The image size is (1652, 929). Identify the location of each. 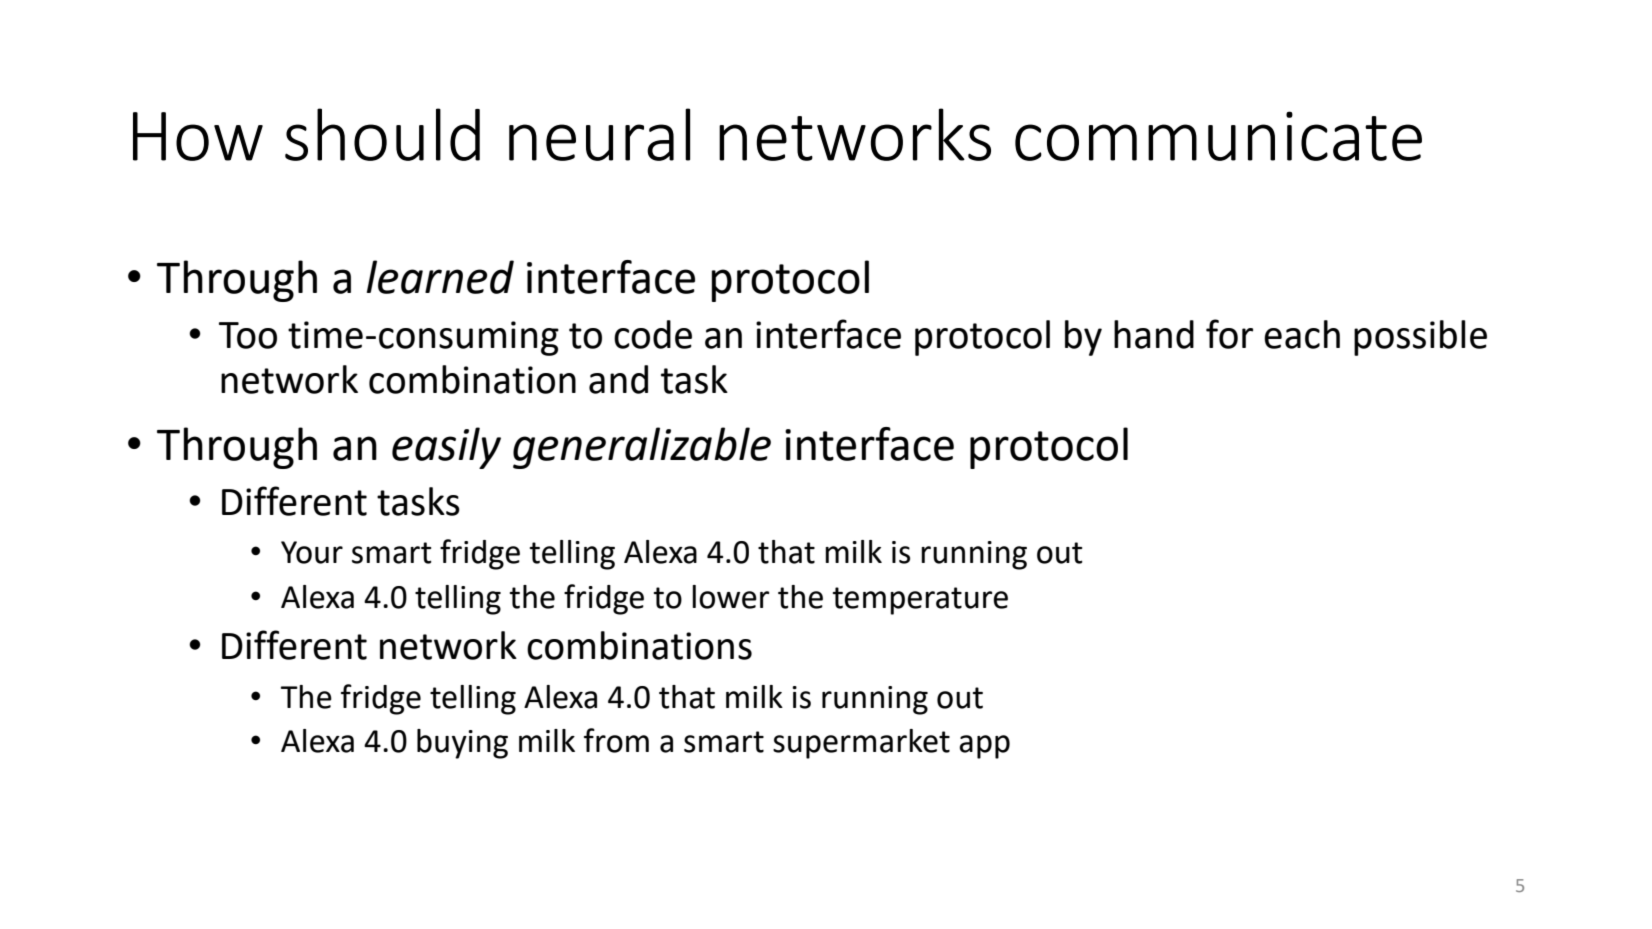
(1302, 334).
